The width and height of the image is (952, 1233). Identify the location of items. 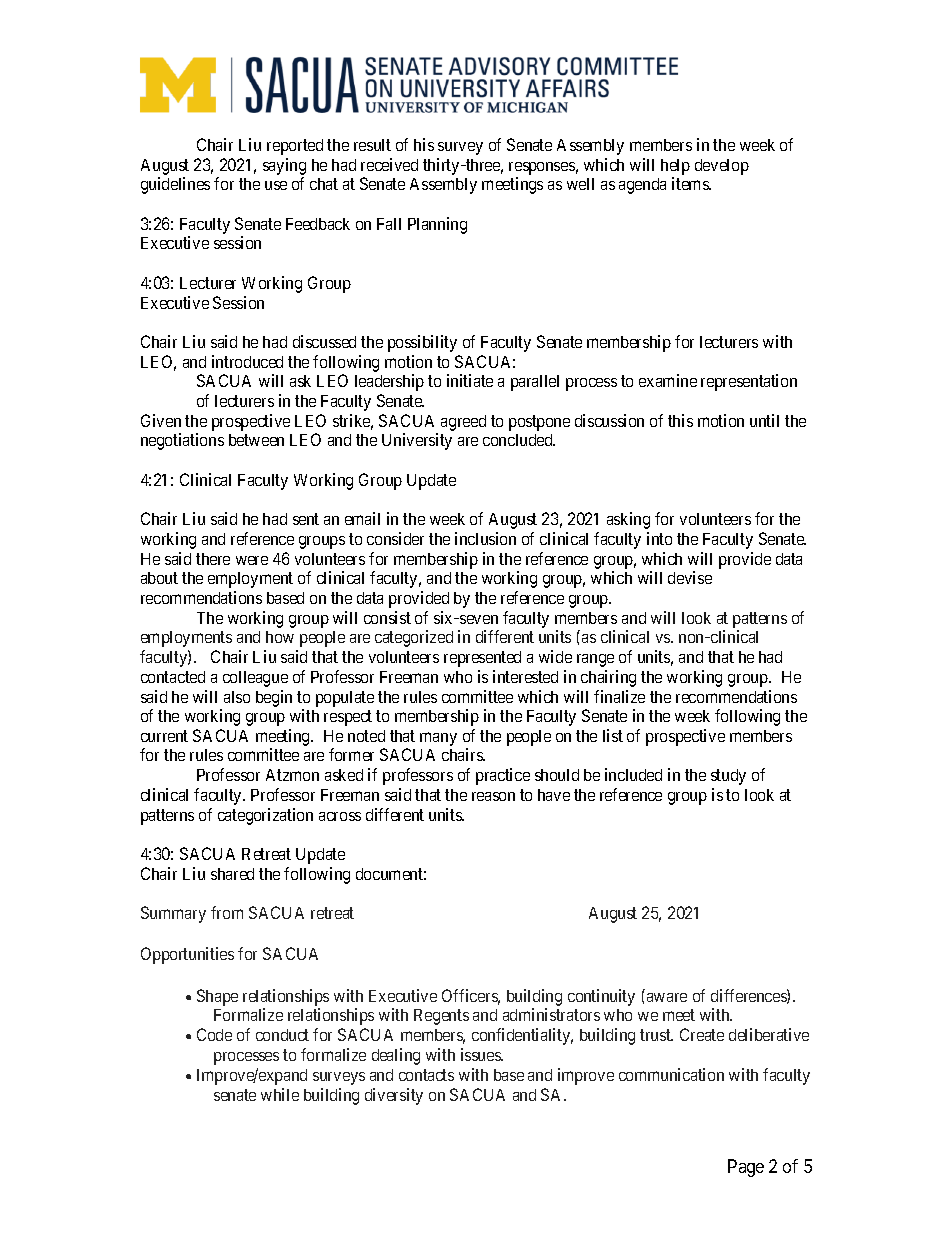
(691, 183).
